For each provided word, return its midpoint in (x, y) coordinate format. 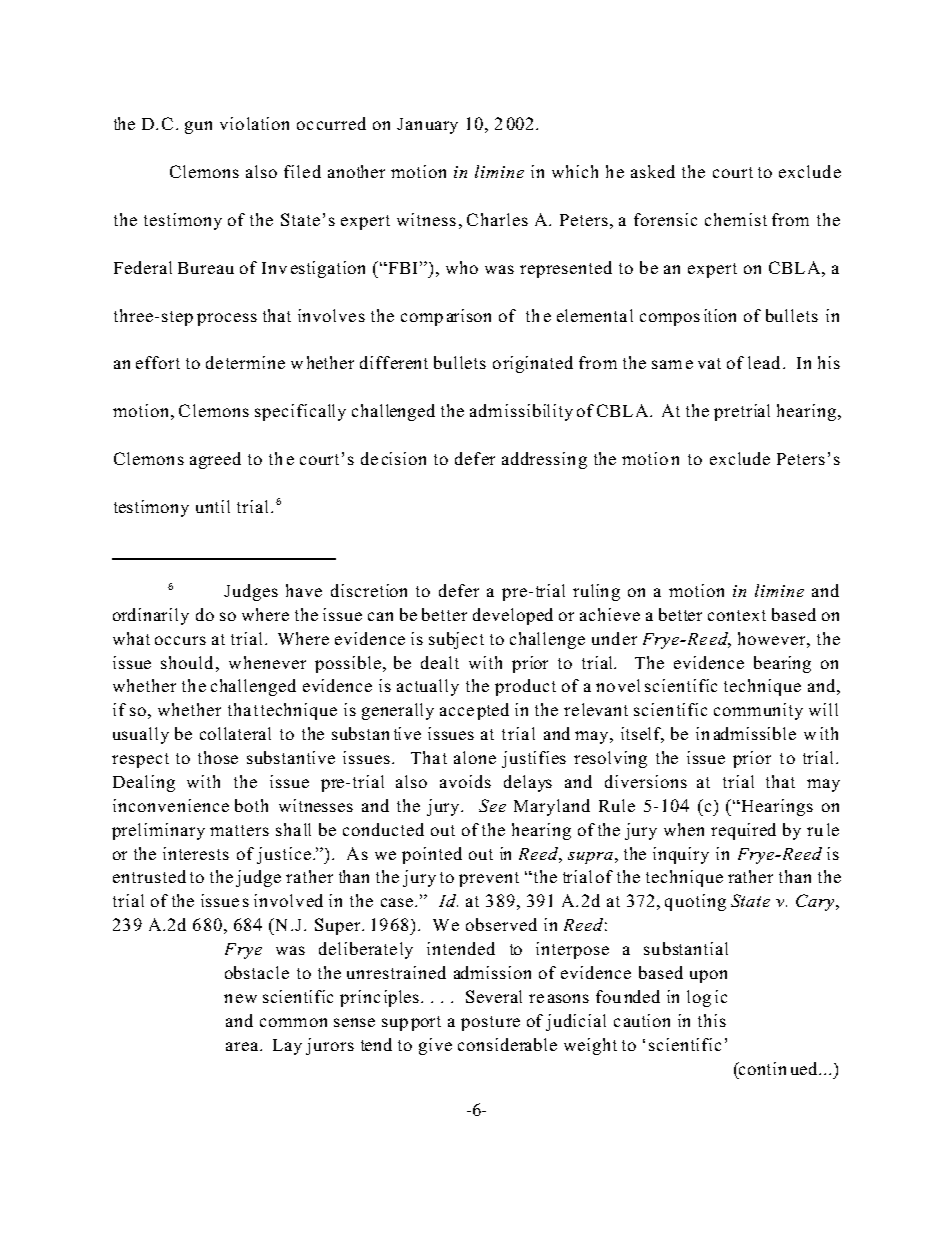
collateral (235, 733)
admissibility (521, 412)
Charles (497, 219)
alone (475, 757)
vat (709, 363)
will (823, 709)
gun (198, 127)
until (213, 506)
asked (653, 171)
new (240, 998)
